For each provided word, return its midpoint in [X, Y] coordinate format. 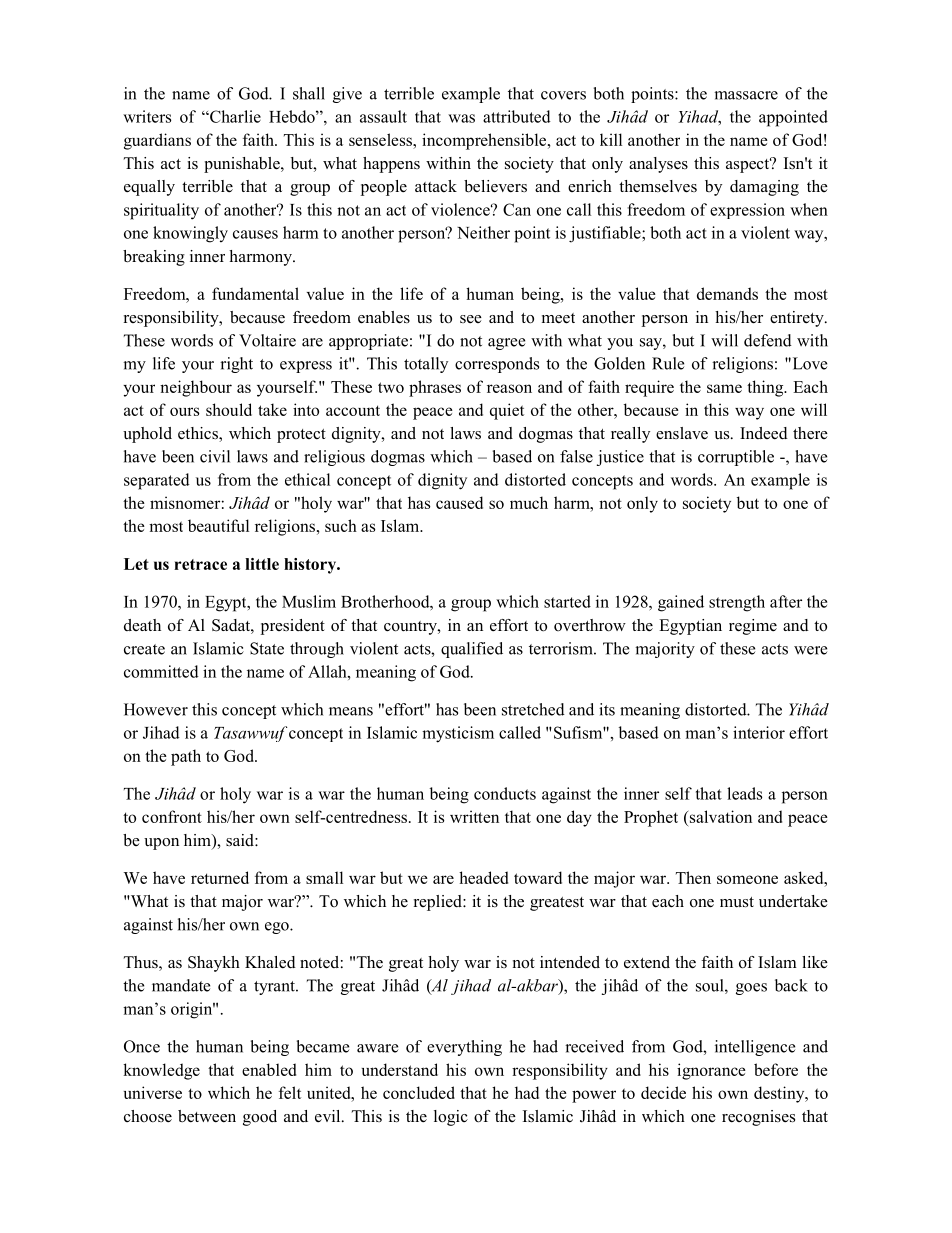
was [461, 118]
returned [220, 877]
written [474, 816]
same [724, 388]
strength [737, 603]
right [236, 365]
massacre [746, 95]
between [207, 1116]
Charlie [234, 116]
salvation [719, 816]
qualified [472, 650]
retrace [200, 564]
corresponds [497, 365]
